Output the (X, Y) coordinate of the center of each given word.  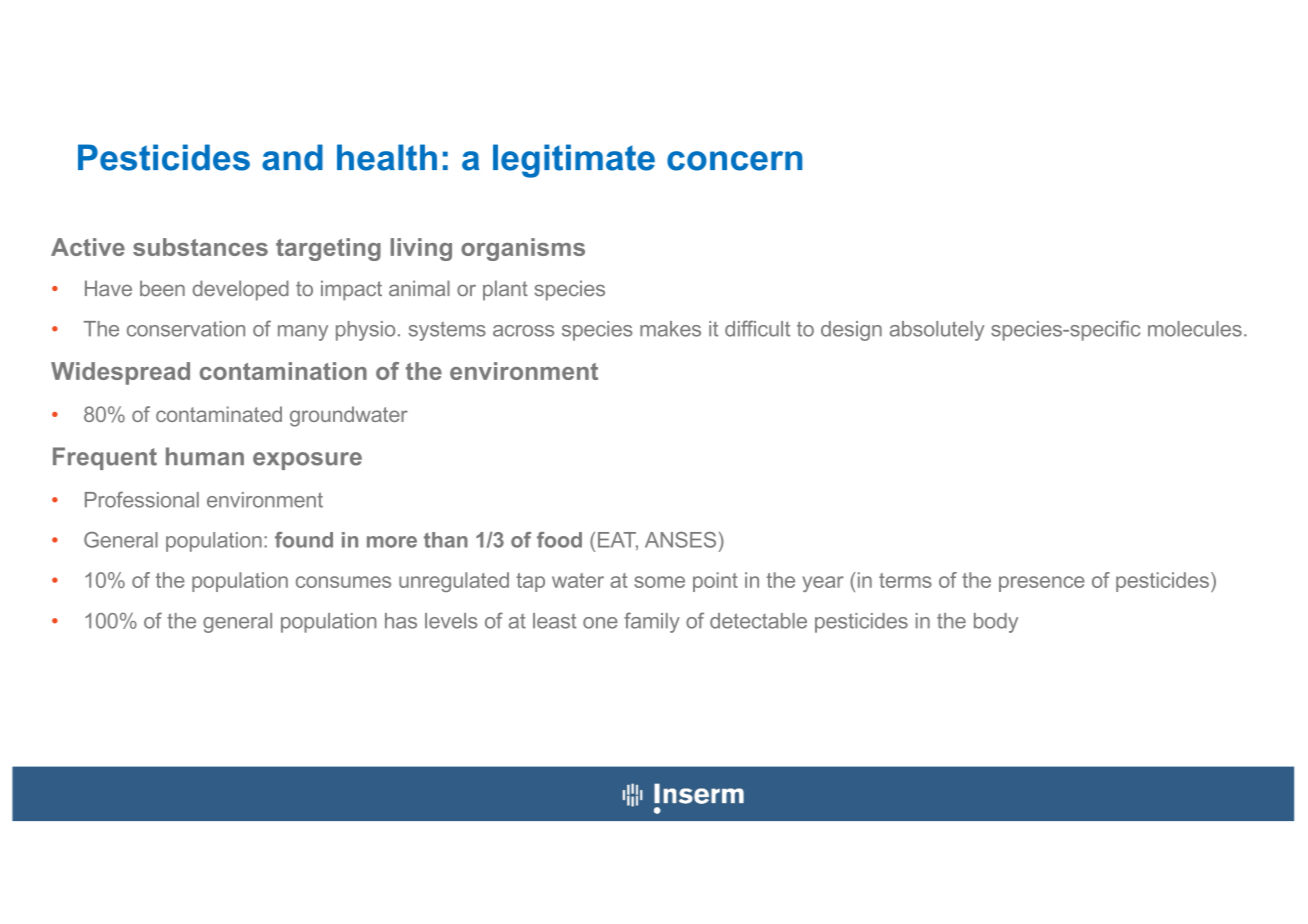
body (996, 623)
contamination (283, 371)
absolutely (937, 331)
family (652, 622)
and (292, 157)
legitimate (574, 161)
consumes (343, 582)
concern (734, 161)
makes (670, 329)
